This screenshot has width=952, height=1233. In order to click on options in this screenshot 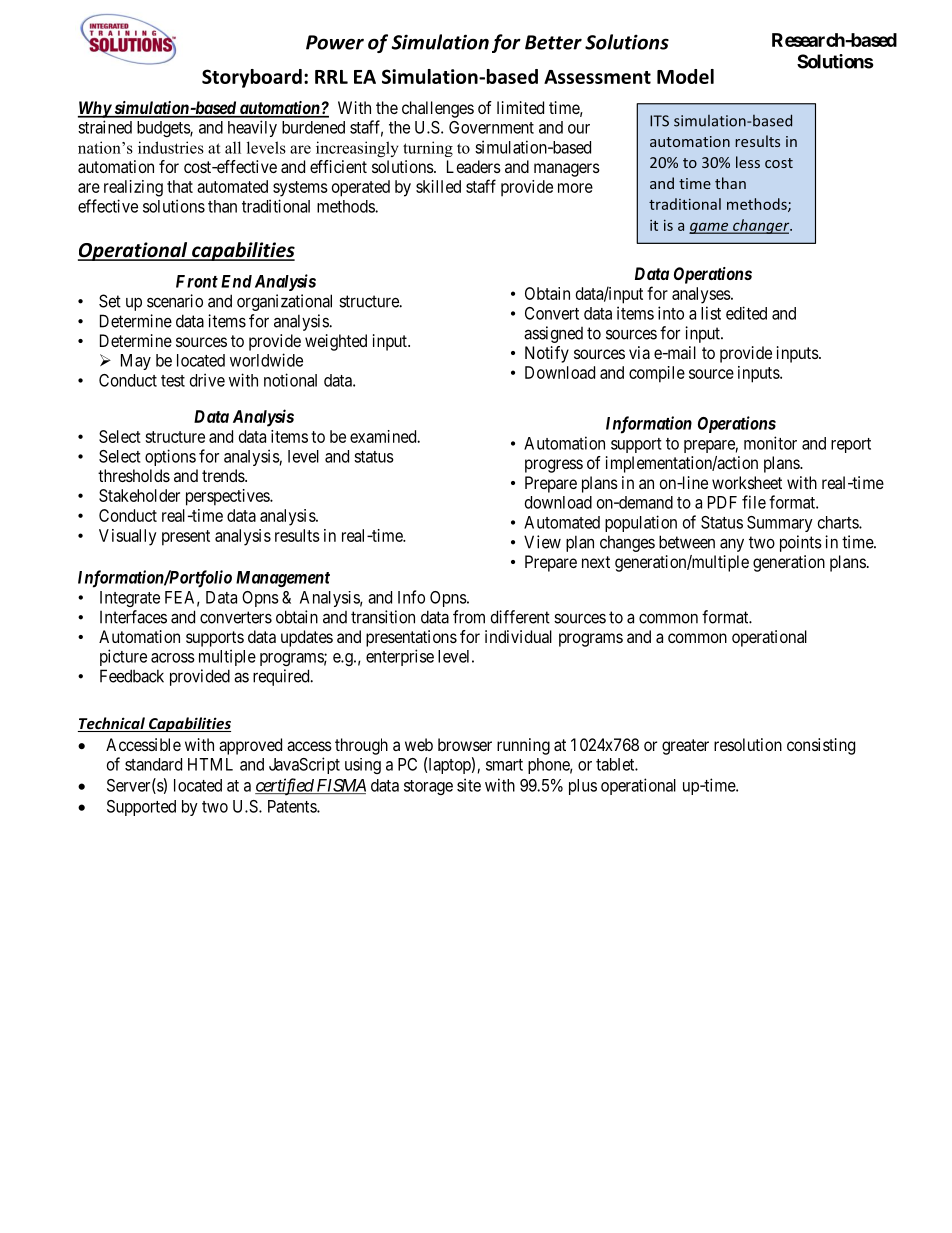, I will do `click(170, 457)`.
